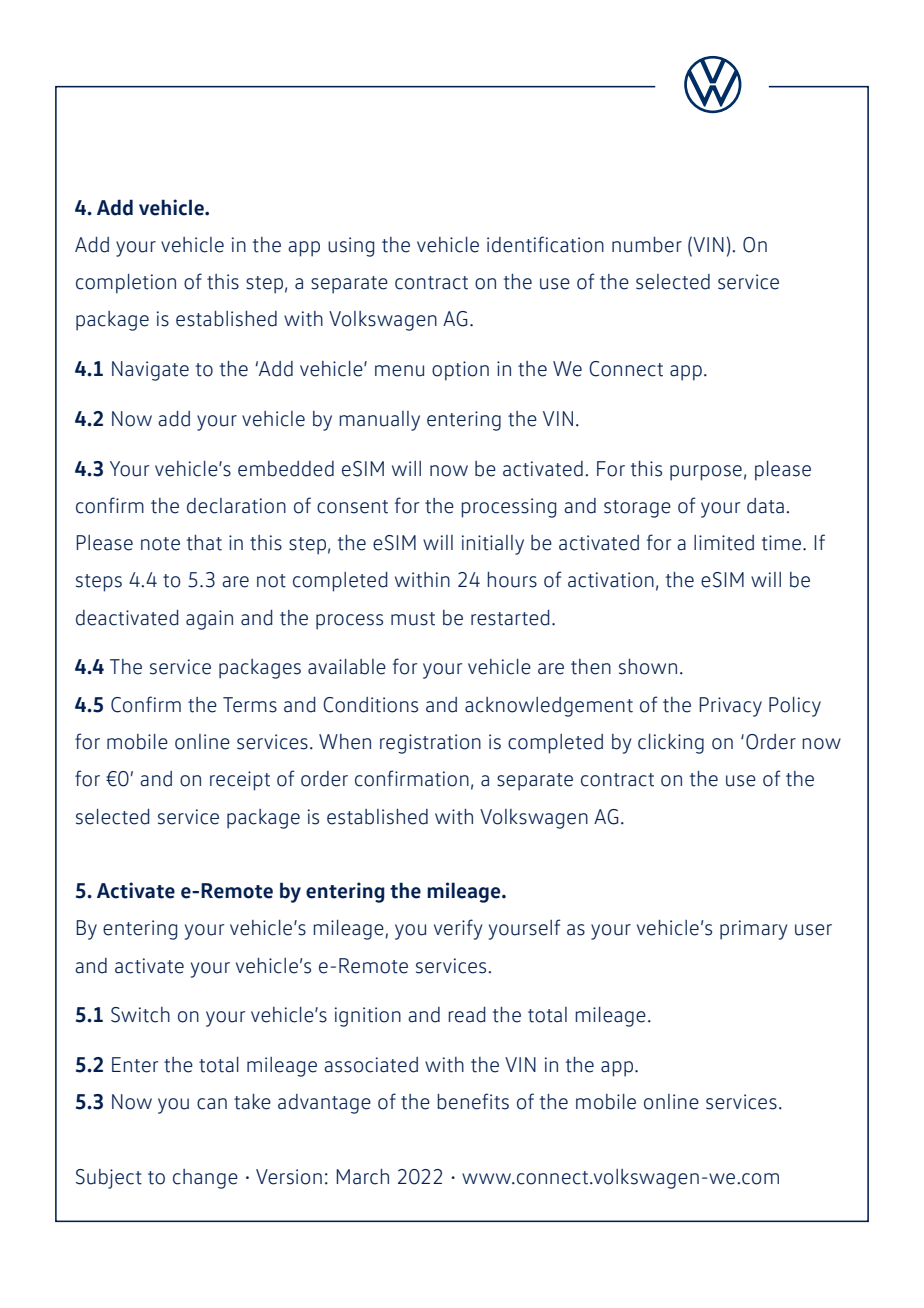  I want to click on benefits, so click(473, 1101).
